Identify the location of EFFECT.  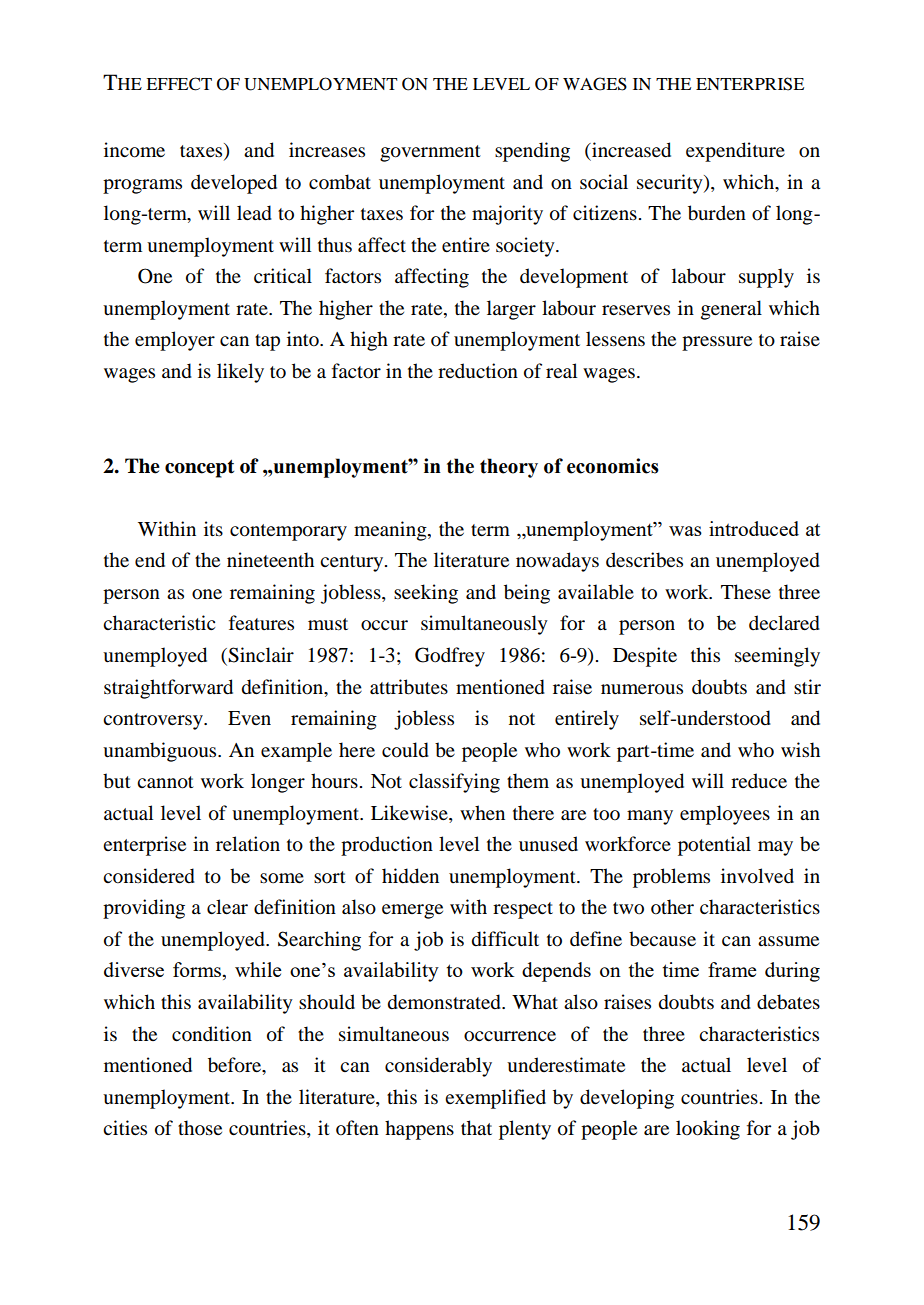
(179, 84).
